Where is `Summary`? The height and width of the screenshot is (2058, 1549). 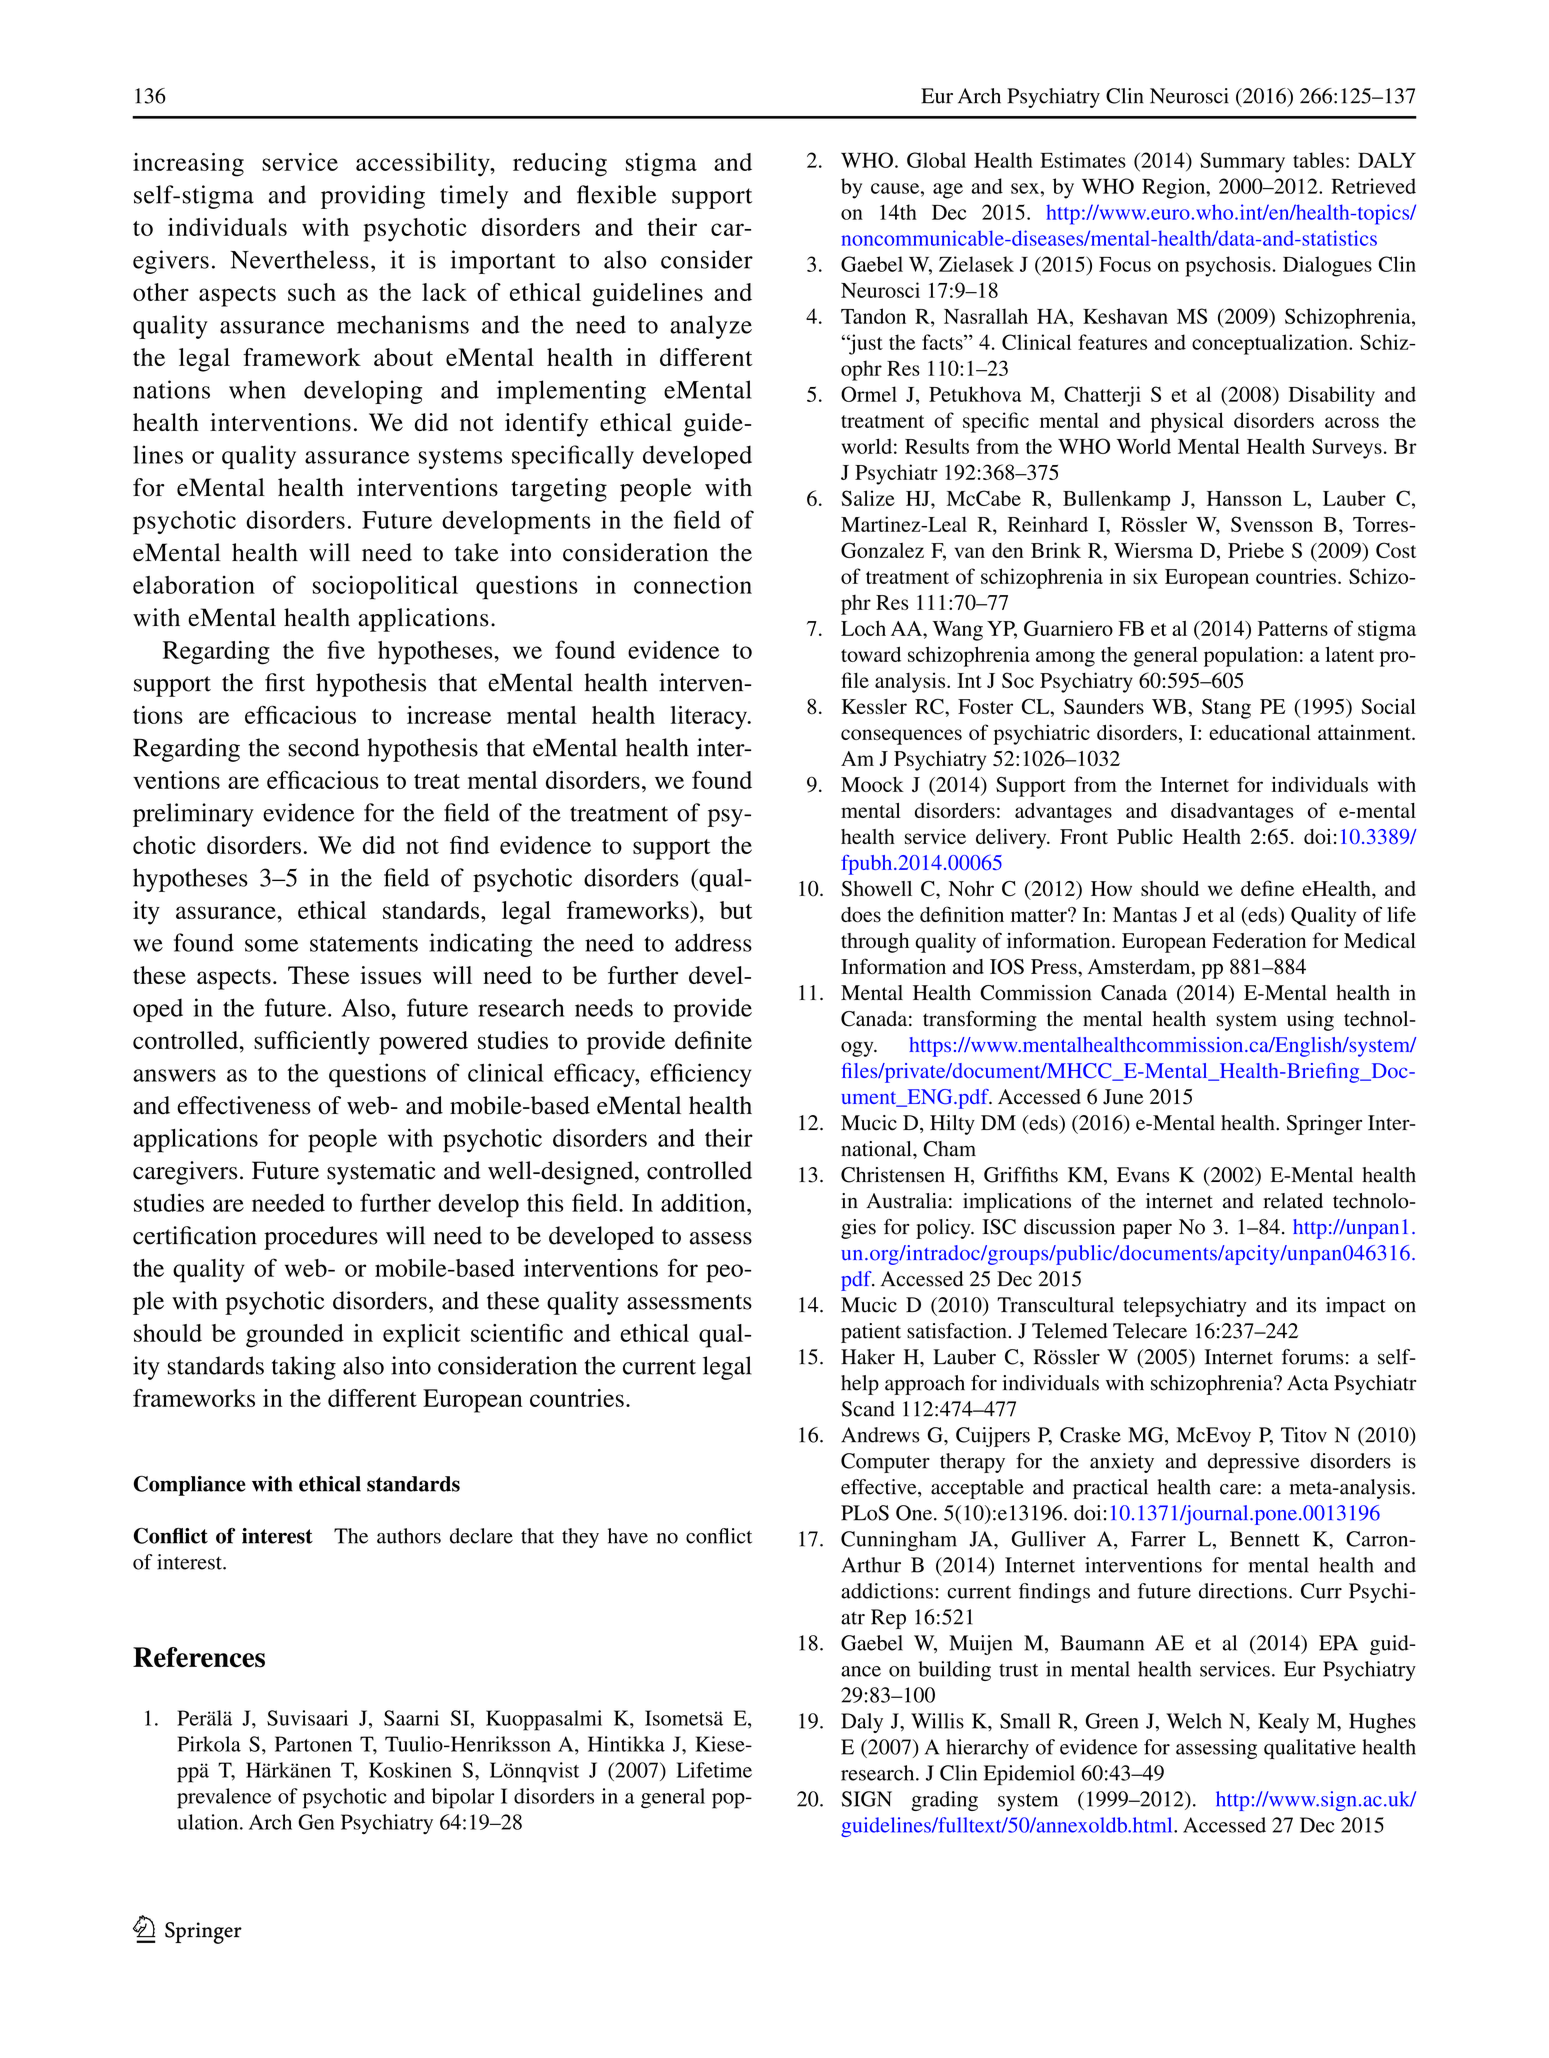 Summary is located at coordinates (1242, 162).
